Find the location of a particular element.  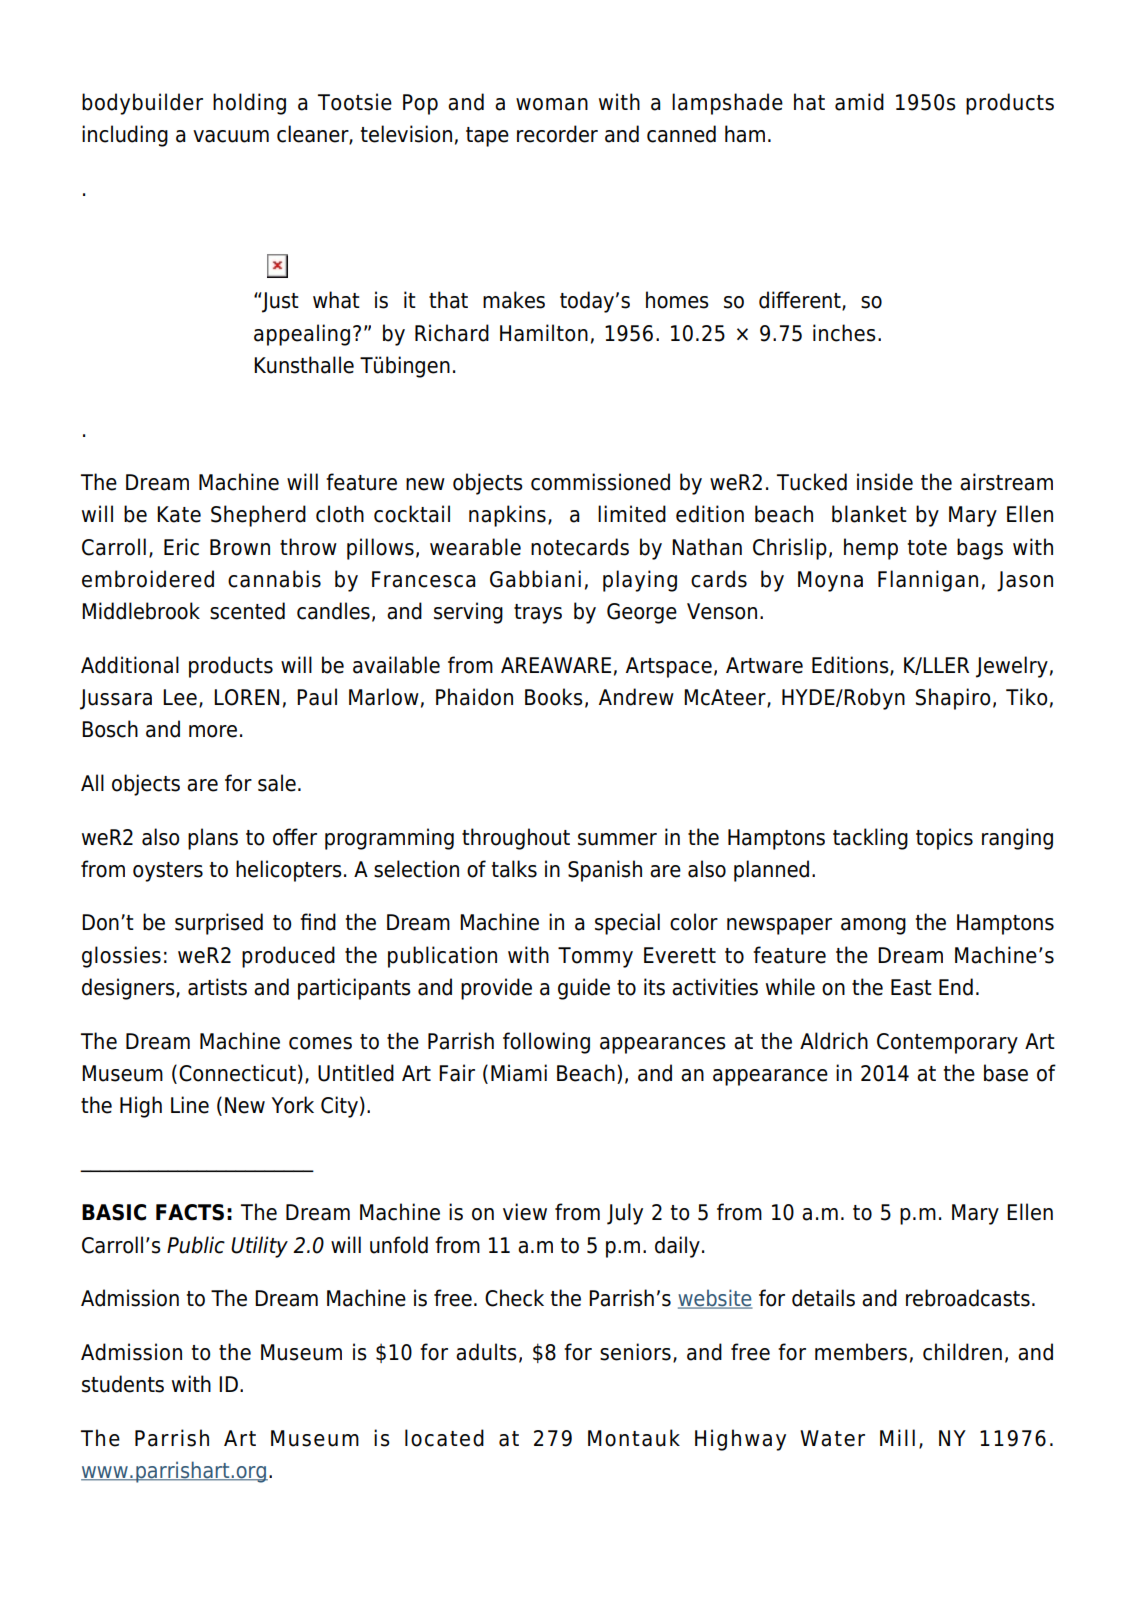

amid is located at coordinates (859, 102).
